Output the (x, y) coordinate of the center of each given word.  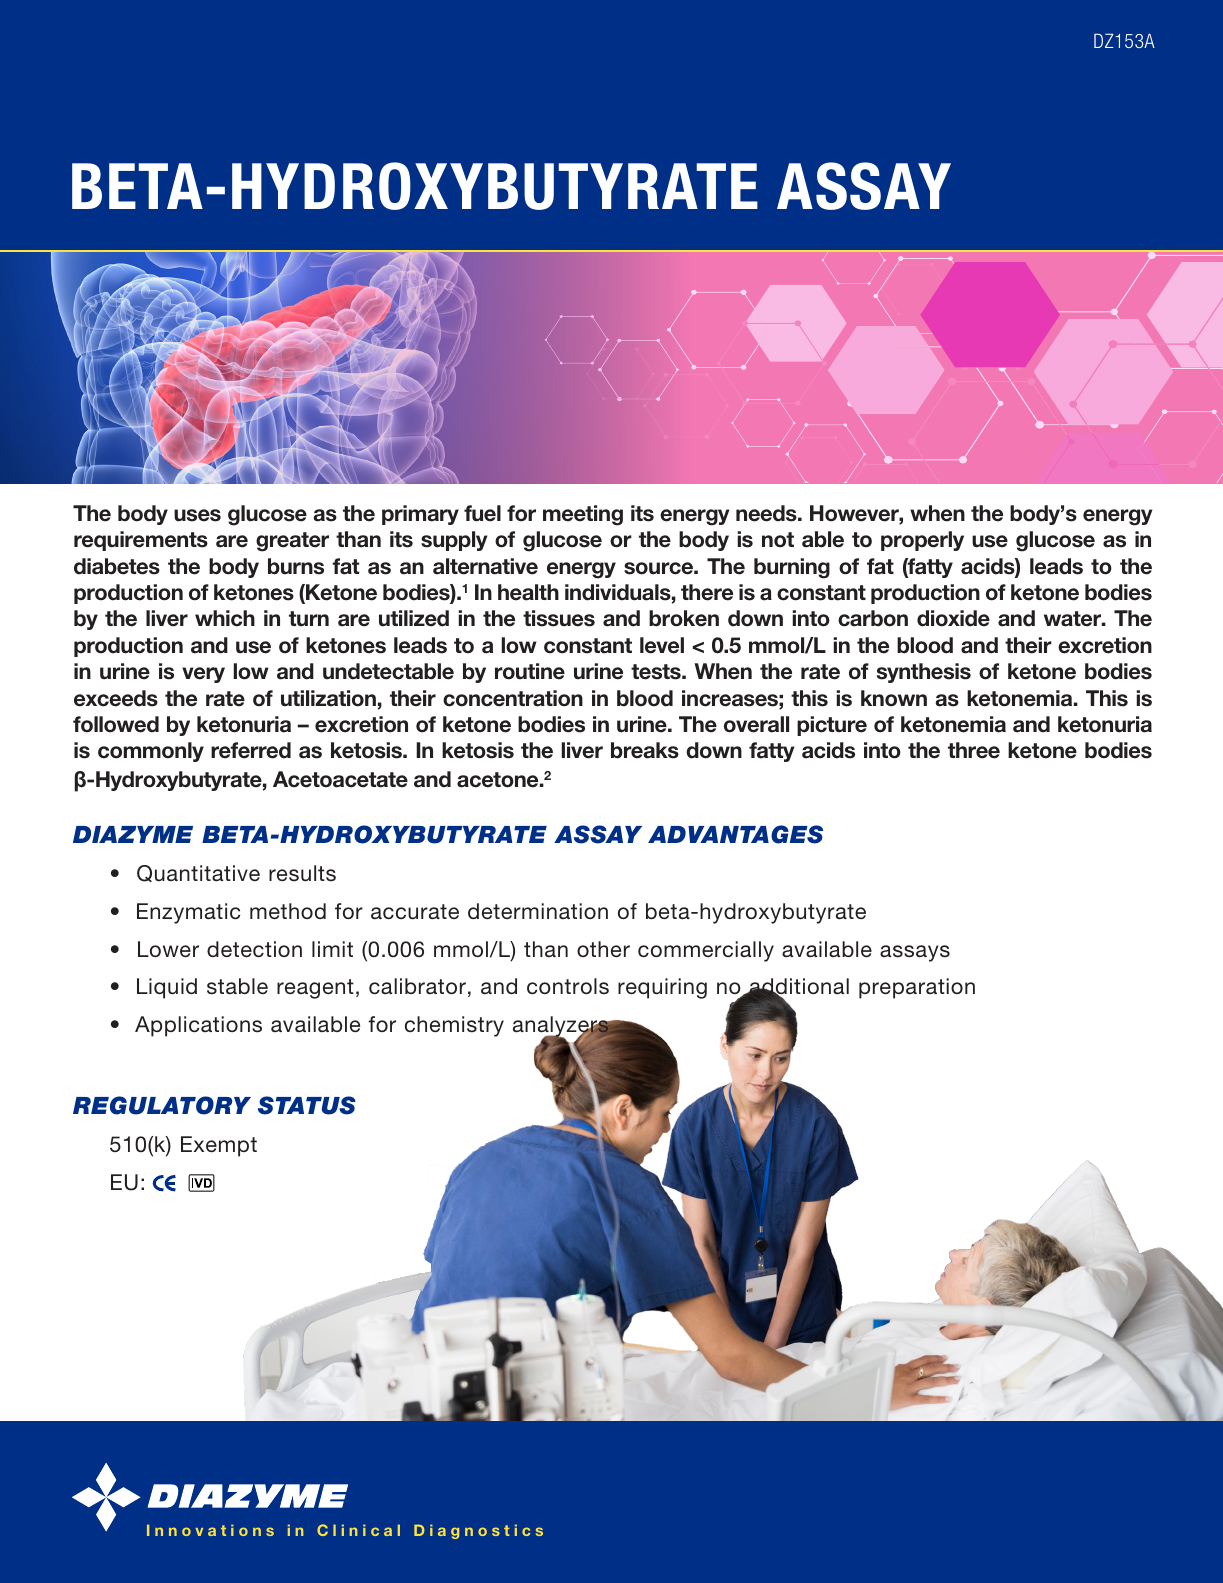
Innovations (210, 1530)
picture (832, 726)
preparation (917, 988)
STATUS (307, 1105)
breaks (645, 750)
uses (197, 515)
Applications (198, 1026)
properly (922, 541)
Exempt (219, 1146)
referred (251, 750)
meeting (583, 515)
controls (568, 986)
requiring (662, 988)
